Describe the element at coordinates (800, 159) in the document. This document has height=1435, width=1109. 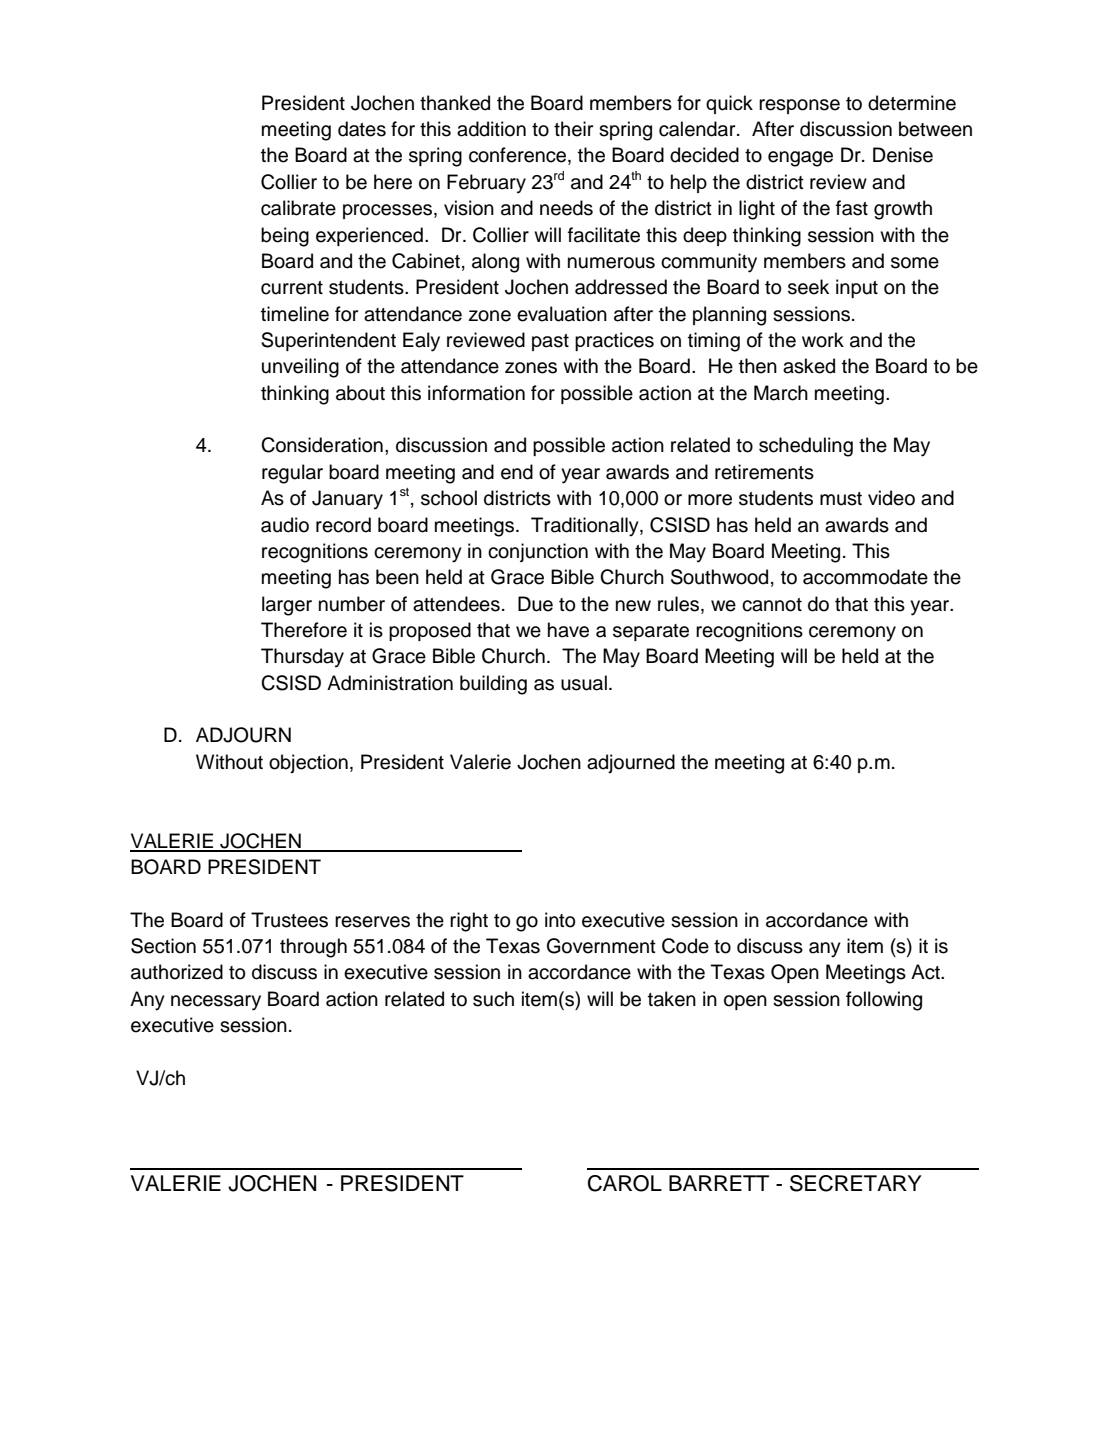
I see `engage` at that location.
